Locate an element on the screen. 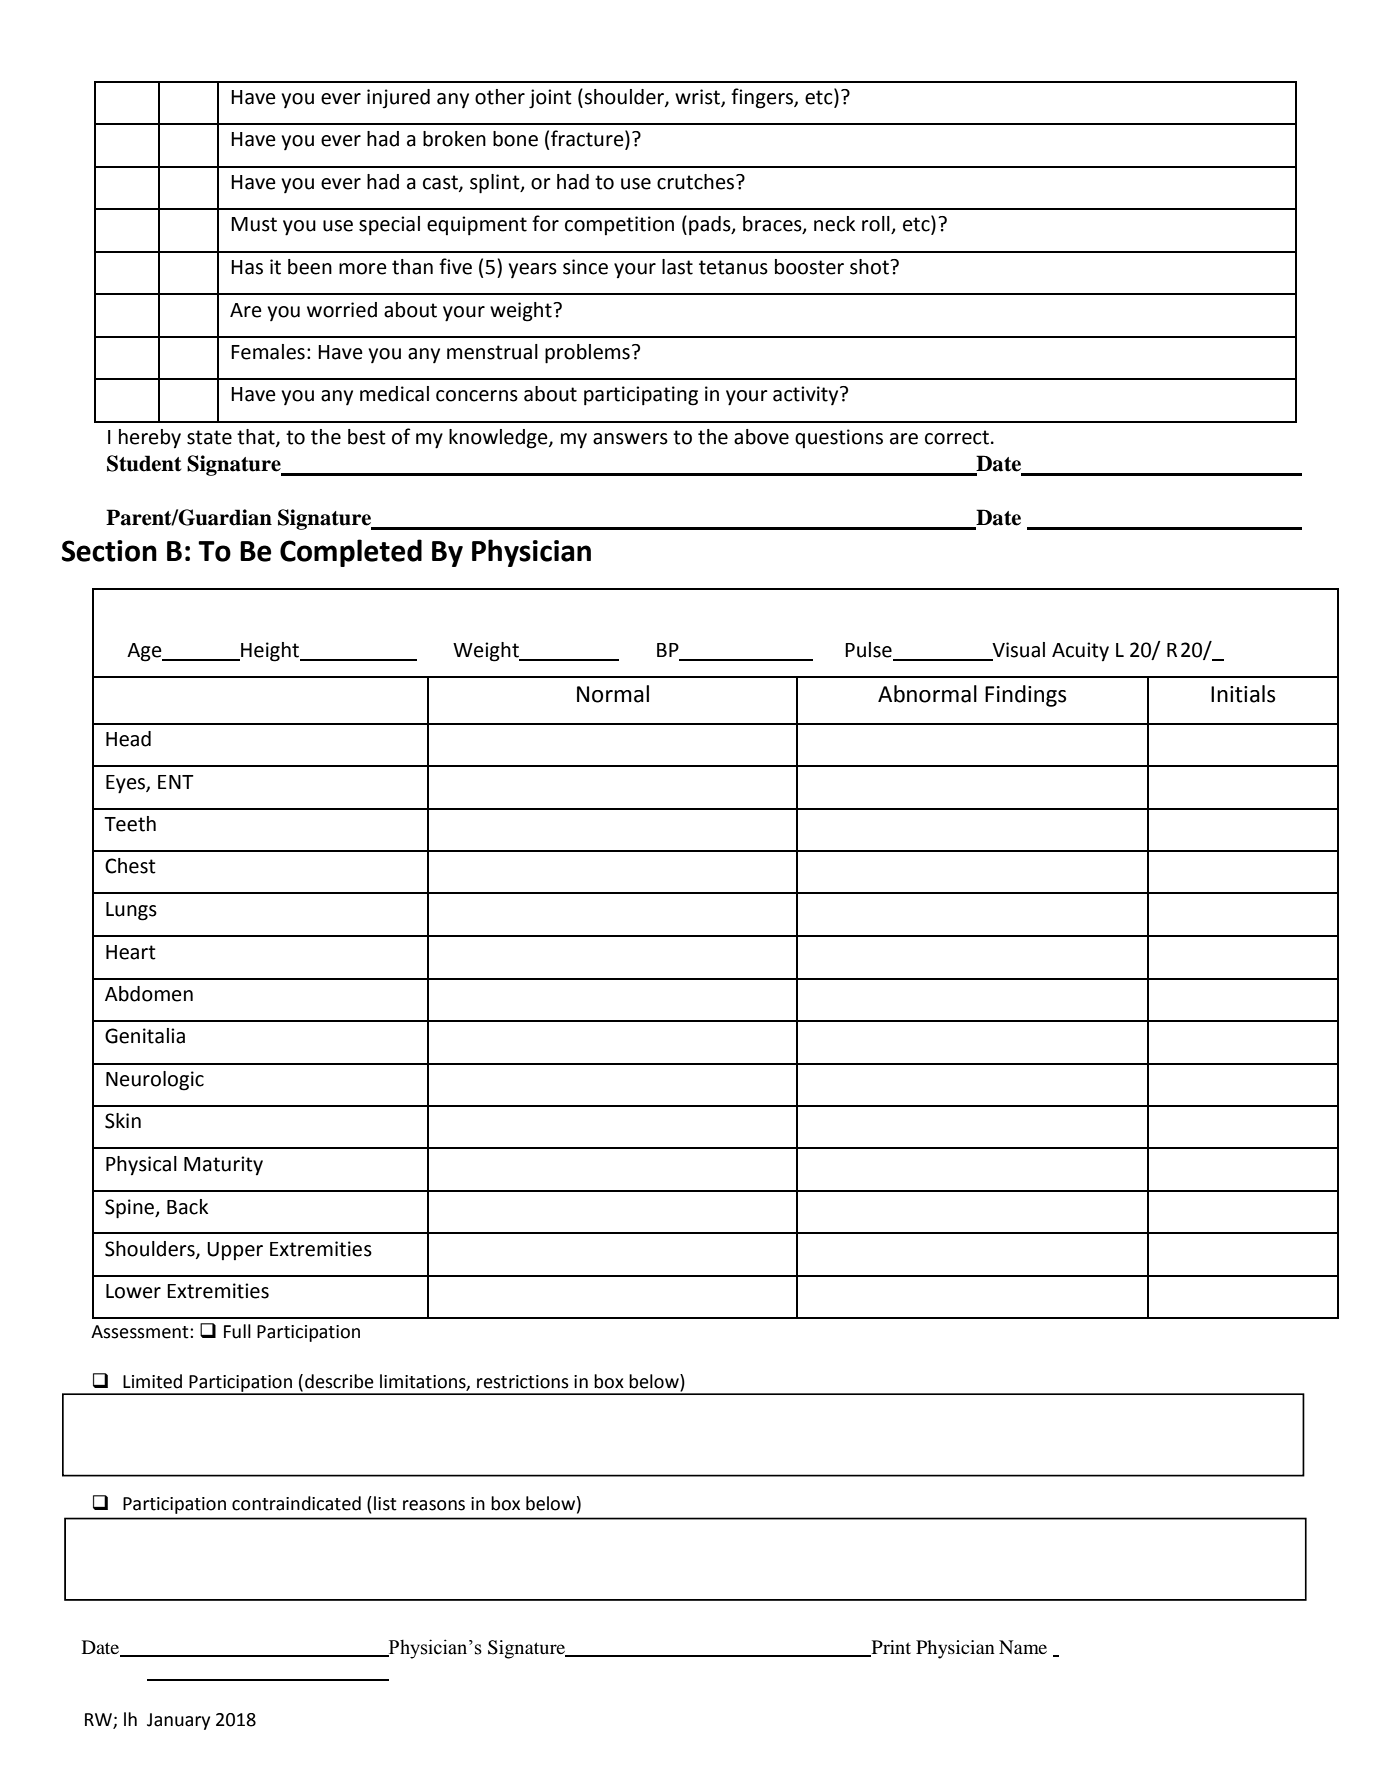 This screenshot has height=1790, width=1383. Completed is located at coordinates (351, 553).
